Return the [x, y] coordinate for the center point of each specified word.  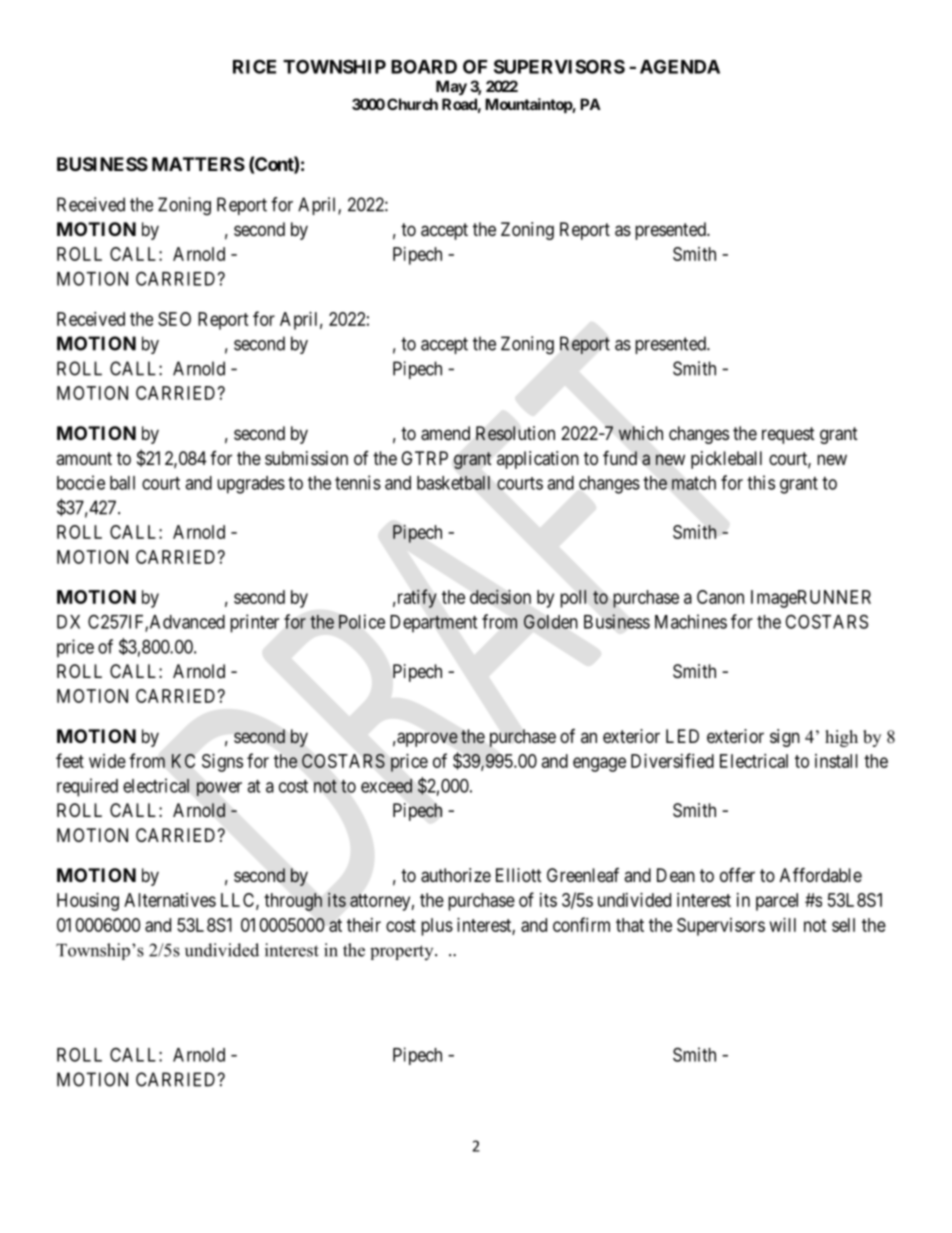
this [761, 482]
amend [445, 433]
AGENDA [680, 66]
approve [426, 739]
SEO [174, 319]
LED [682, 736]
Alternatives [170, 900]
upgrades [251, 485]
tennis [358, 482]
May [451, 87]
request [788, 435]
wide [107, 761]
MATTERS [198, 164]
